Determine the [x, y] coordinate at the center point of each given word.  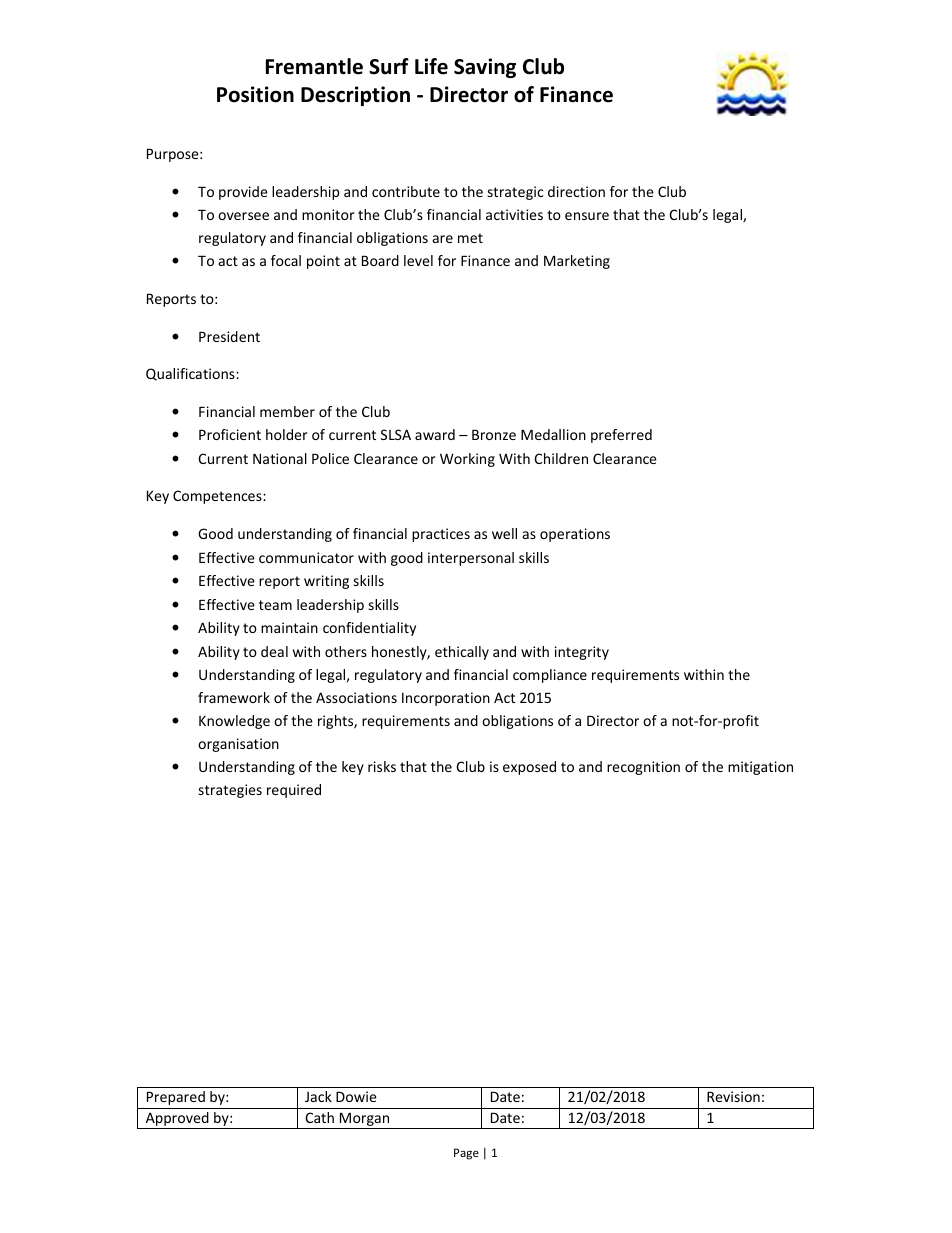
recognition [643, 768]
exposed [529, 768]
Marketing [577, 262]
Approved [177, 1120]
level [418, 260]
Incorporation [446, 699]
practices [441, 535]
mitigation [760, 768]
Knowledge [234, 722]
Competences [218, 497]
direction [576, 191]
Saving [485, 68]
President [229, 336]
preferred [621, 436]
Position [255, 94]
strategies [230, 791]
